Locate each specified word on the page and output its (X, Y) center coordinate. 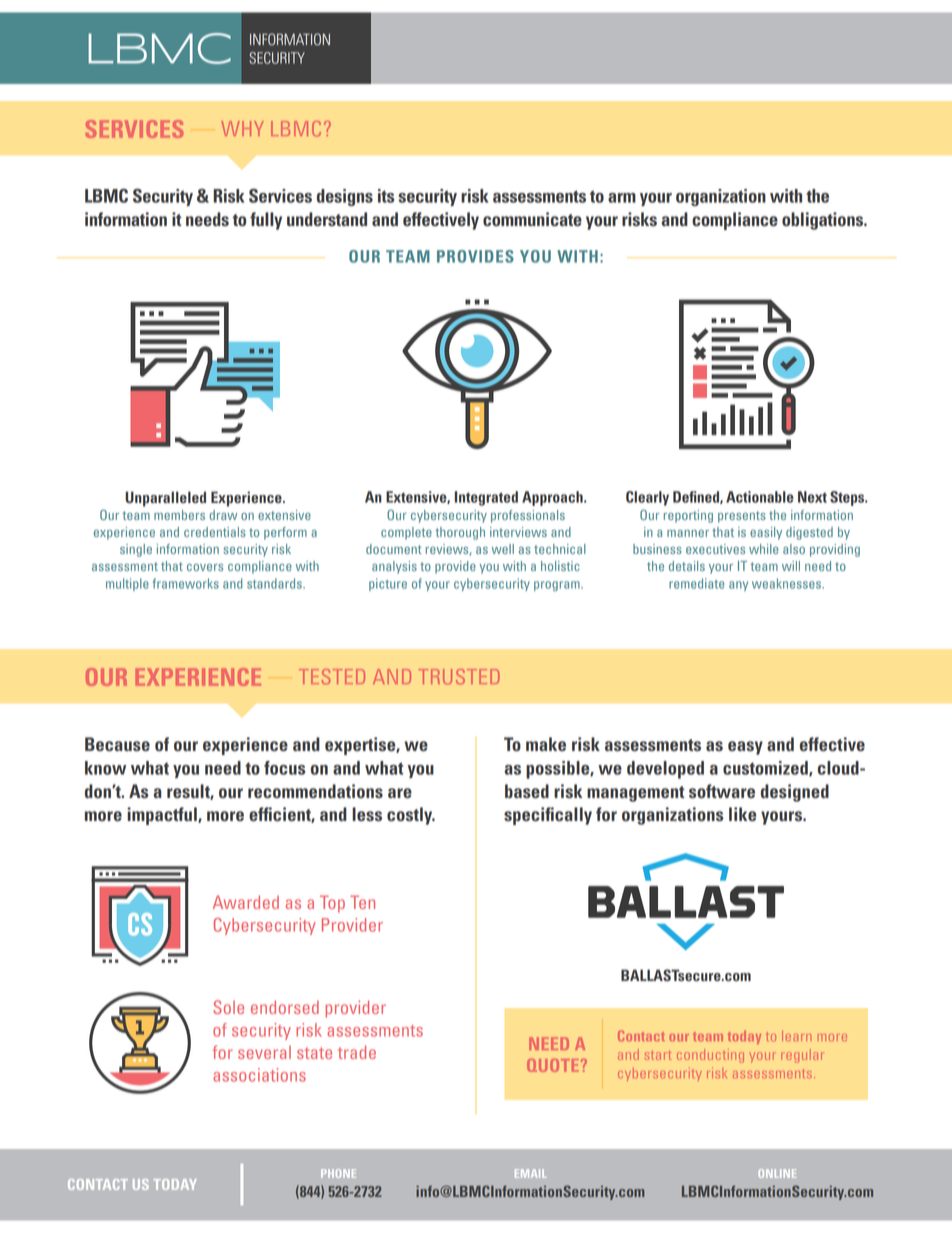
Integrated (486, 498)
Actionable (760, 497)
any (738, 586)
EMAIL (531, 1173)
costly (411, 816)
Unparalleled (165, 499)
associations (259, 1075)
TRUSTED (459, 676)
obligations (824, 221)
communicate (532, 219)
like (742, 814)
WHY (242, 128)
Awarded (246, 902)
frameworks (186, 583)
